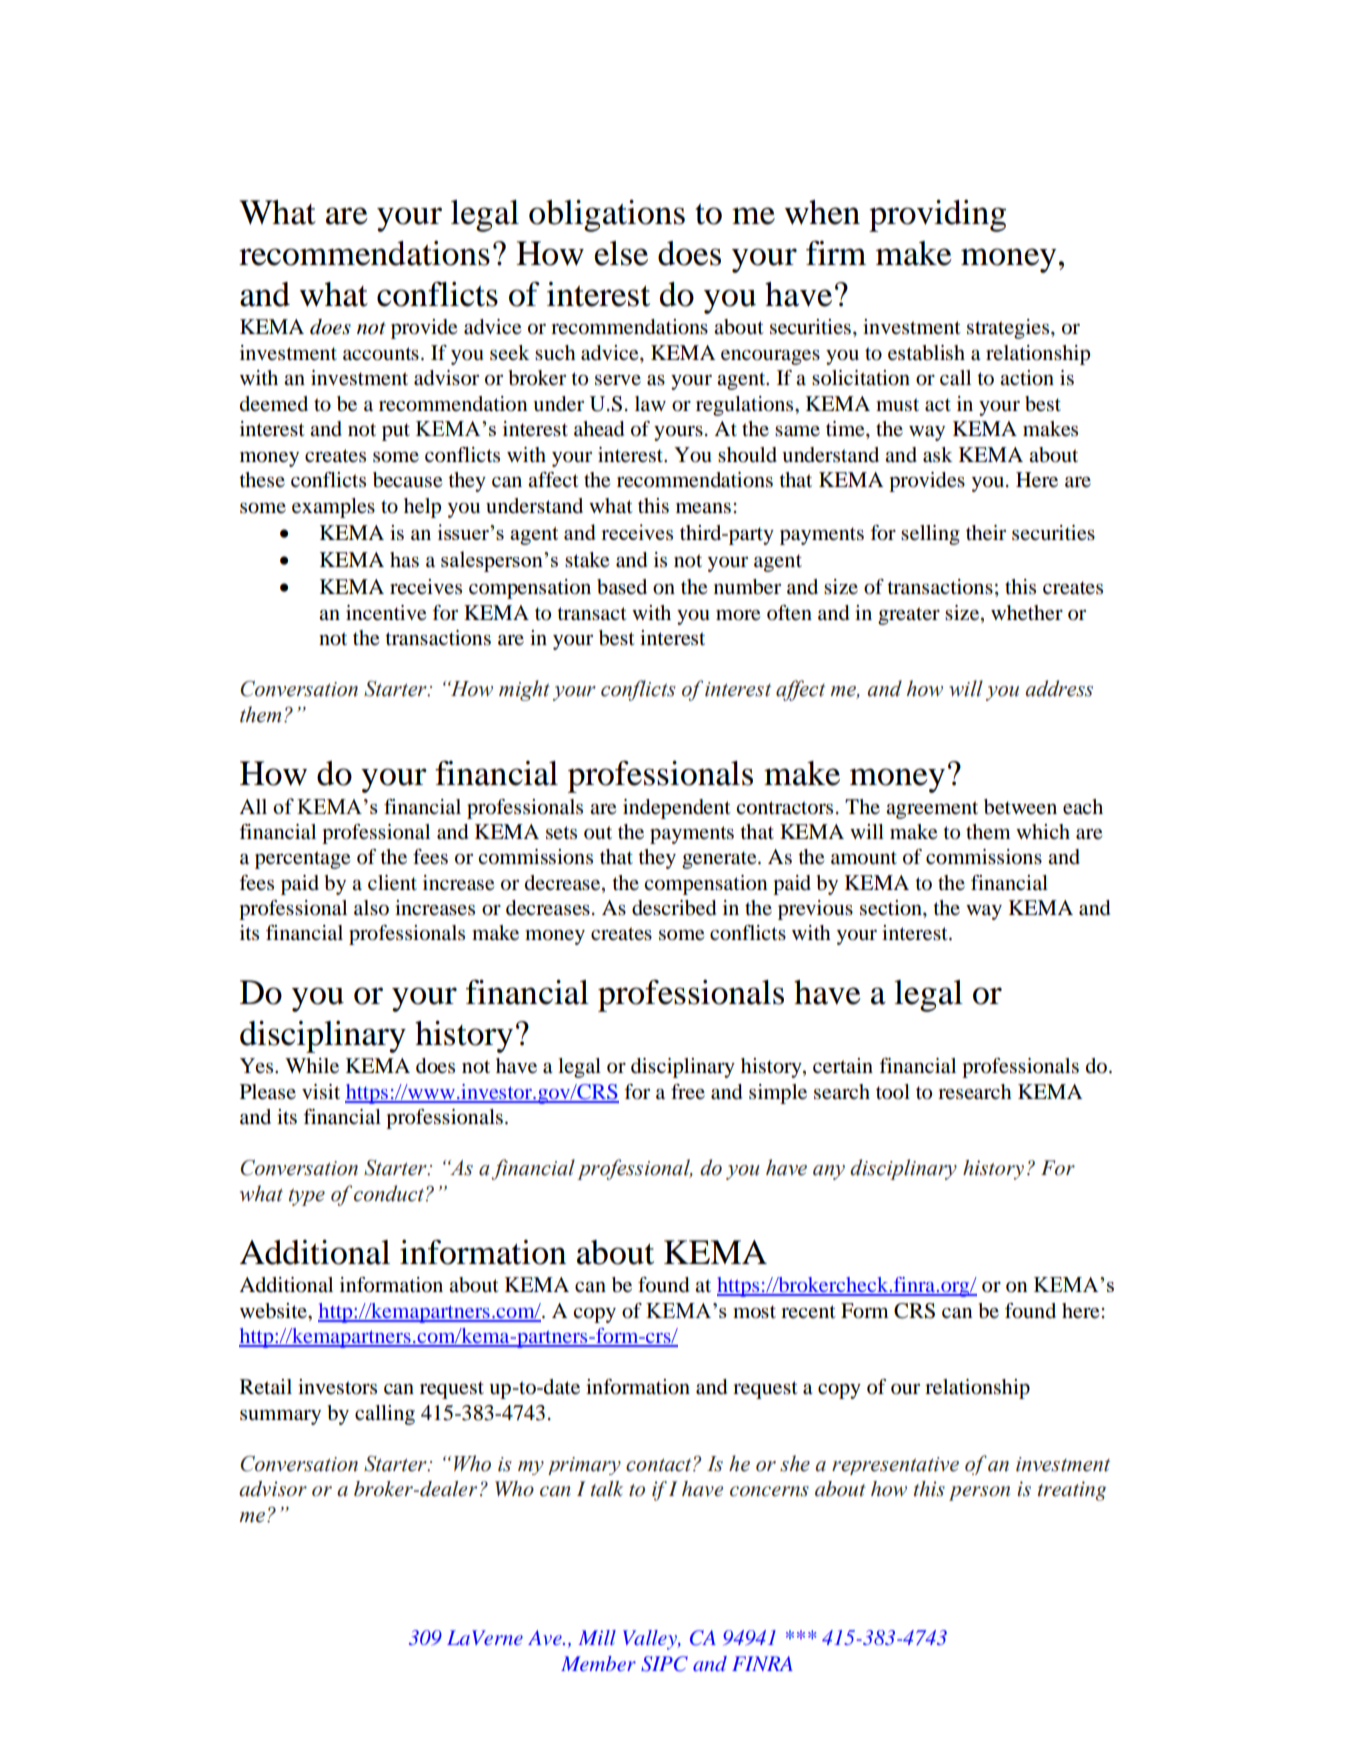  What do you see at coordinates (597, 1637) in the screenshot?
I see `Mill` at bounding box center [597, 1637].
